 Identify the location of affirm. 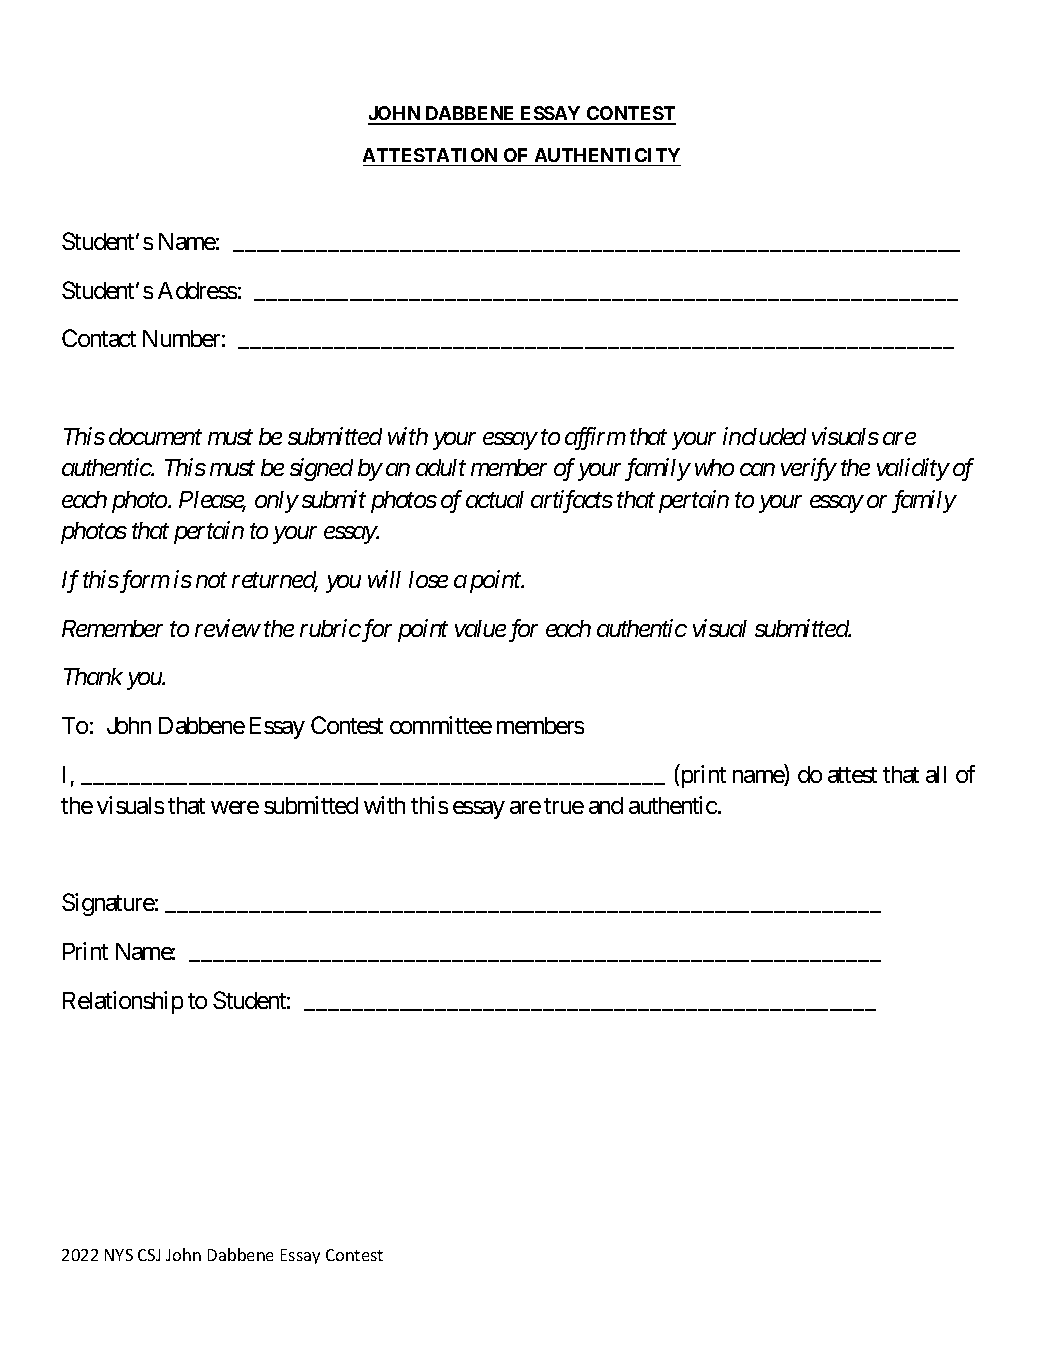
(595, 438).
